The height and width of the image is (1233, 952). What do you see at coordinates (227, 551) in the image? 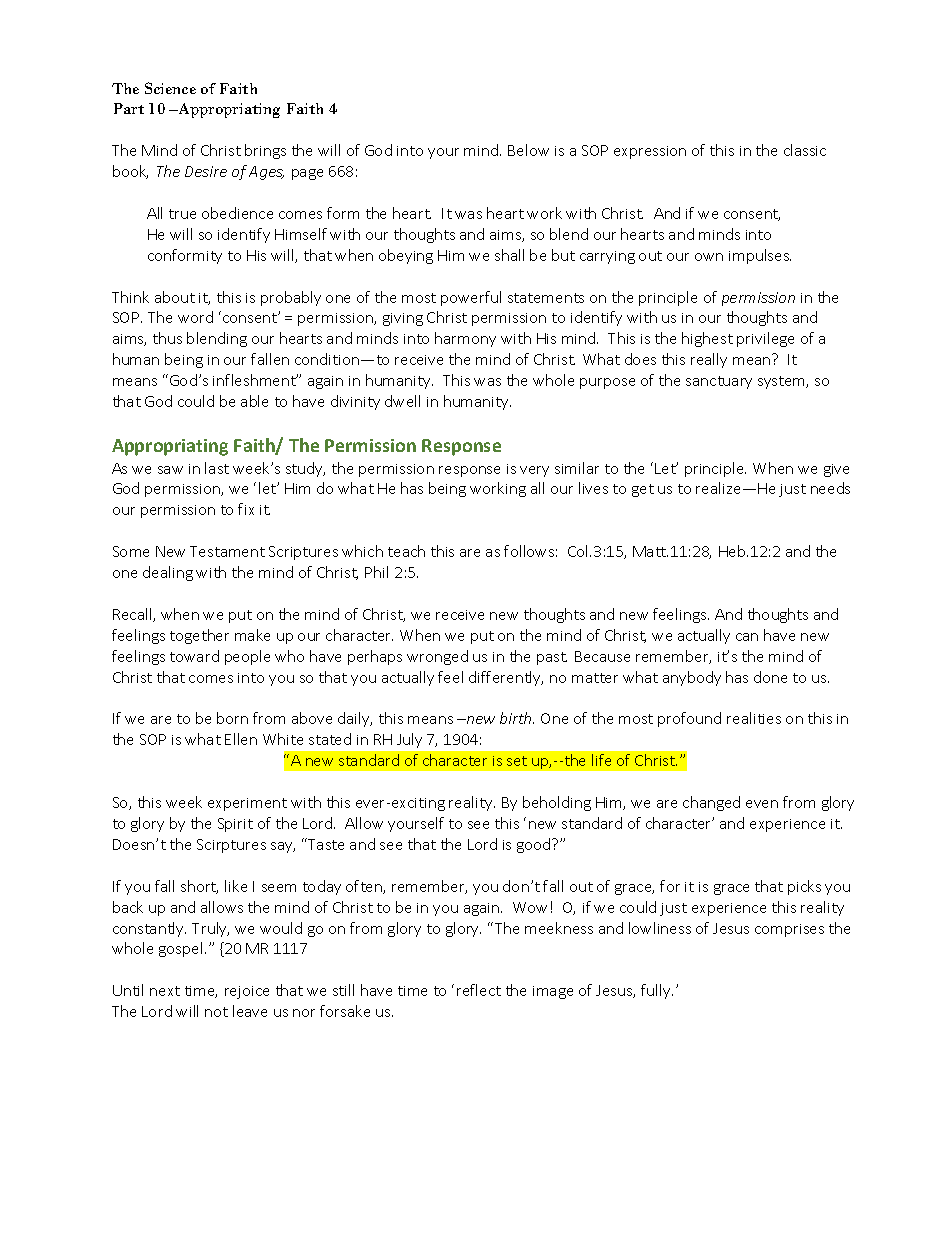
I see `Testament` at bounding box center [227, 551].
